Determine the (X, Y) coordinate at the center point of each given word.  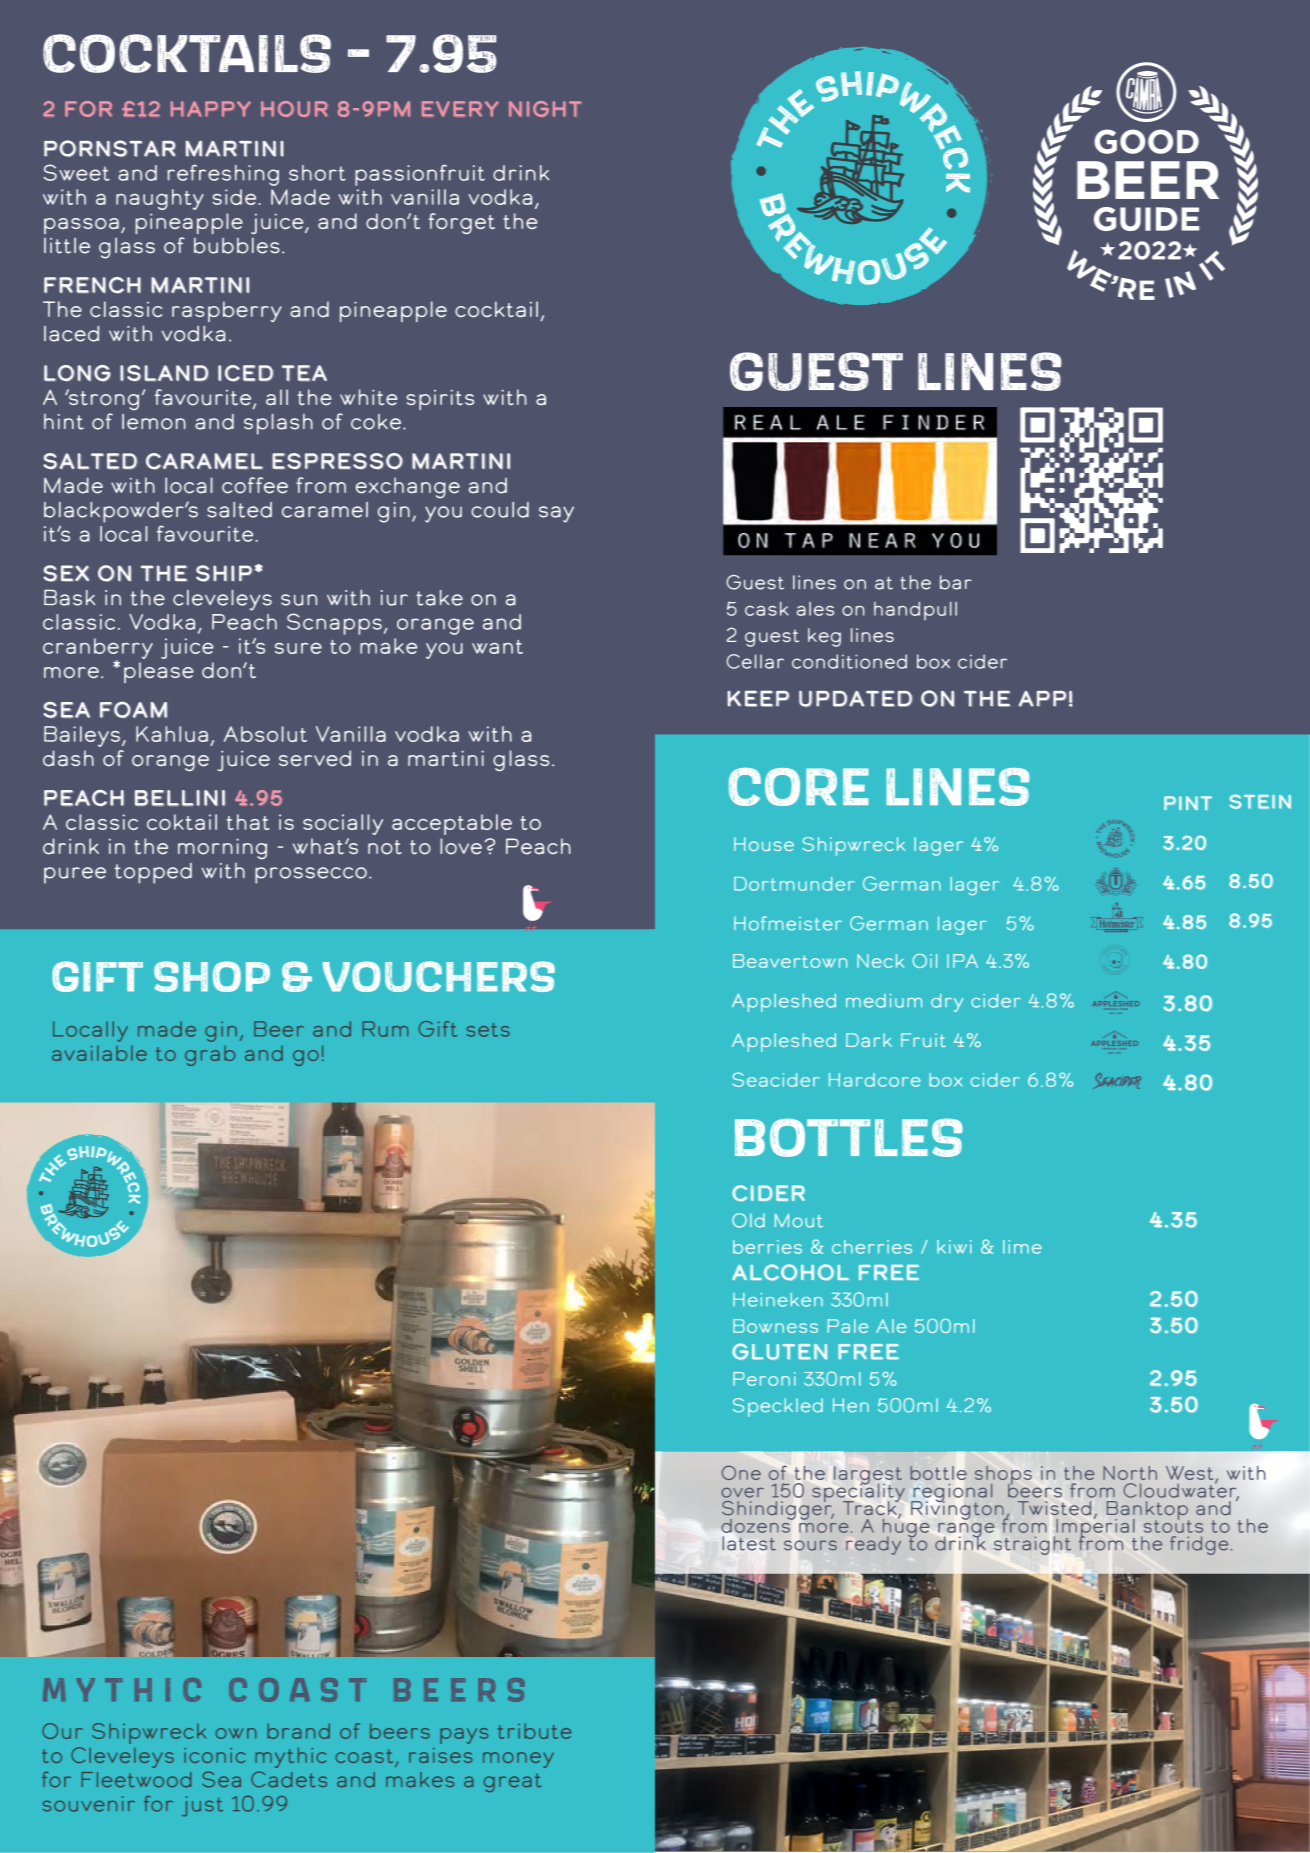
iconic (214, 1755)
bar (956, 582)
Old (748, 1220)
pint (1188, 803)
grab (210, 1056)
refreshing (223, 175)
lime (1022, 1247)
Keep (758, 698)
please (159, 672)
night (545, 109)
